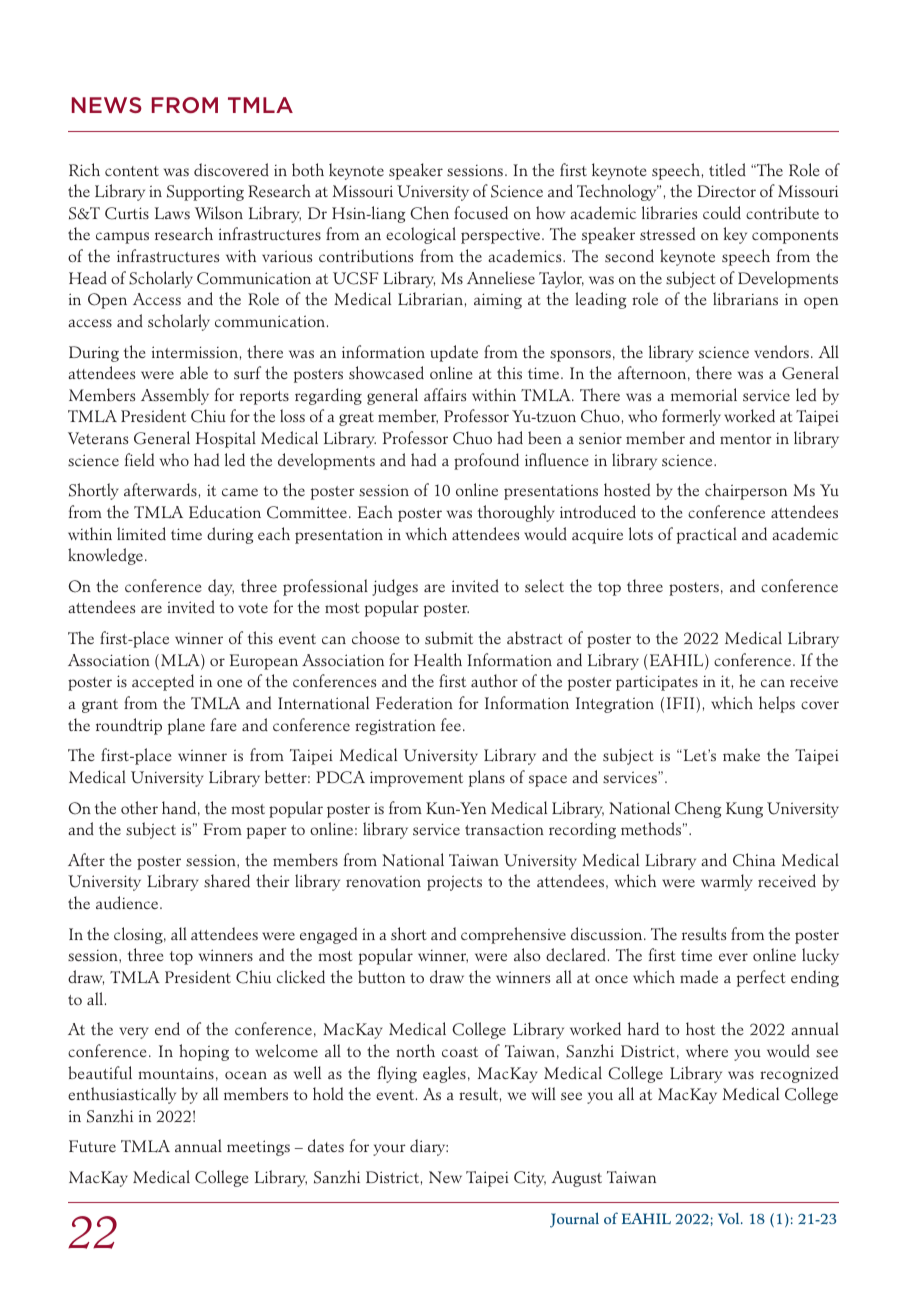 Image resolution: width=907 pixels, height=1316 pixels. I want to click on content, so click(132, 171).
